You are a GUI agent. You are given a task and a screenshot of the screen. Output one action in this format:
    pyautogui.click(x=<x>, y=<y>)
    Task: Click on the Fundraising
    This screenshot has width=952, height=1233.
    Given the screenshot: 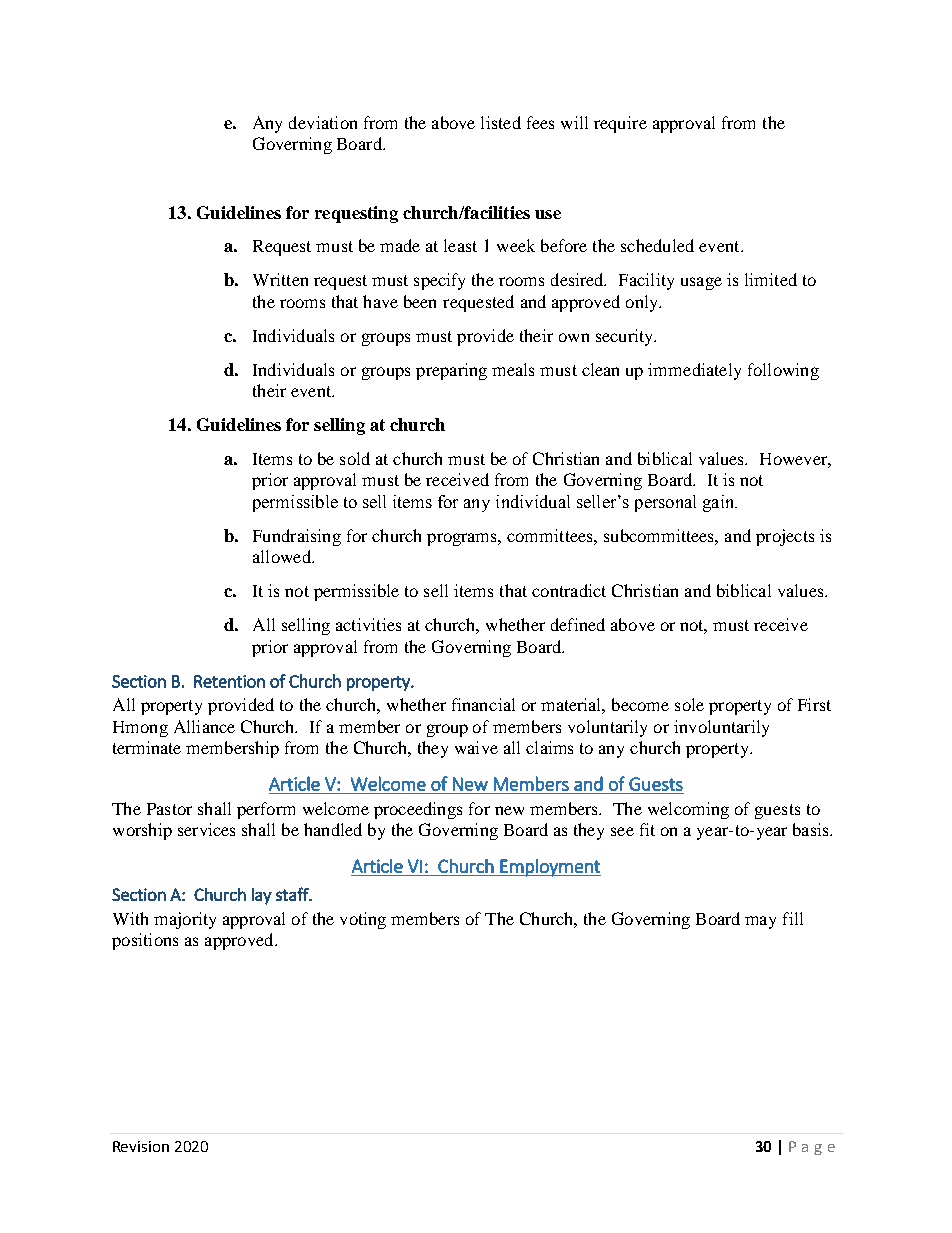 What is the action you would take?
    pyautogui.click(x=297, y=537)
